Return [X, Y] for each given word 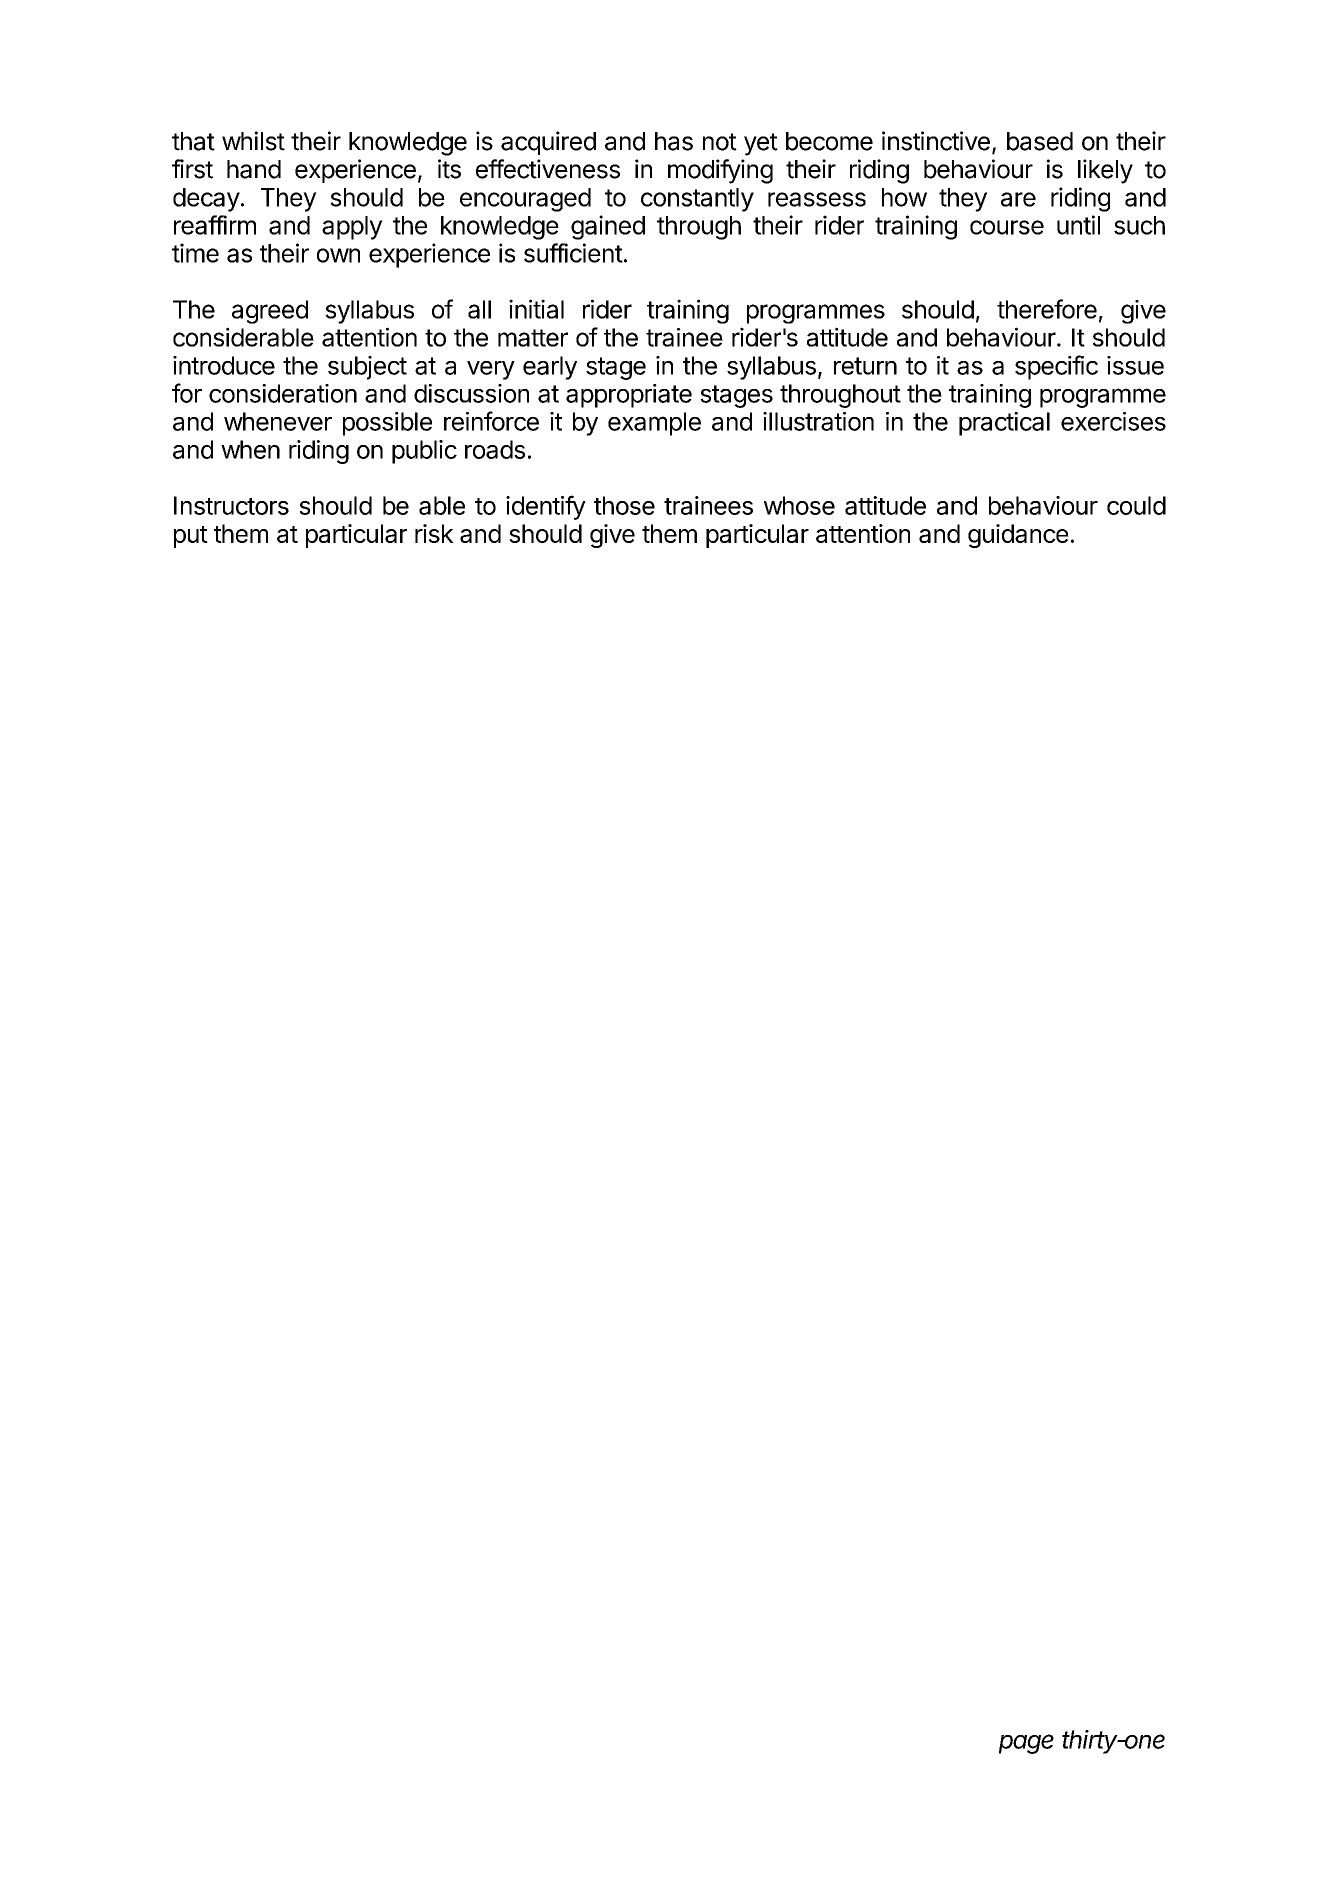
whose [799, 505]
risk [434, 533]
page [1026, 1744]
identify [546, 507]
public [424, 452]
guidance [1018, 536]
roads [495, 449]
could [1136, 505]
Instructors [231, 505]
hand [254, 169]
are [1018, 199]
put [191, 537]
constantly [697, 200]
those [624, 505]
